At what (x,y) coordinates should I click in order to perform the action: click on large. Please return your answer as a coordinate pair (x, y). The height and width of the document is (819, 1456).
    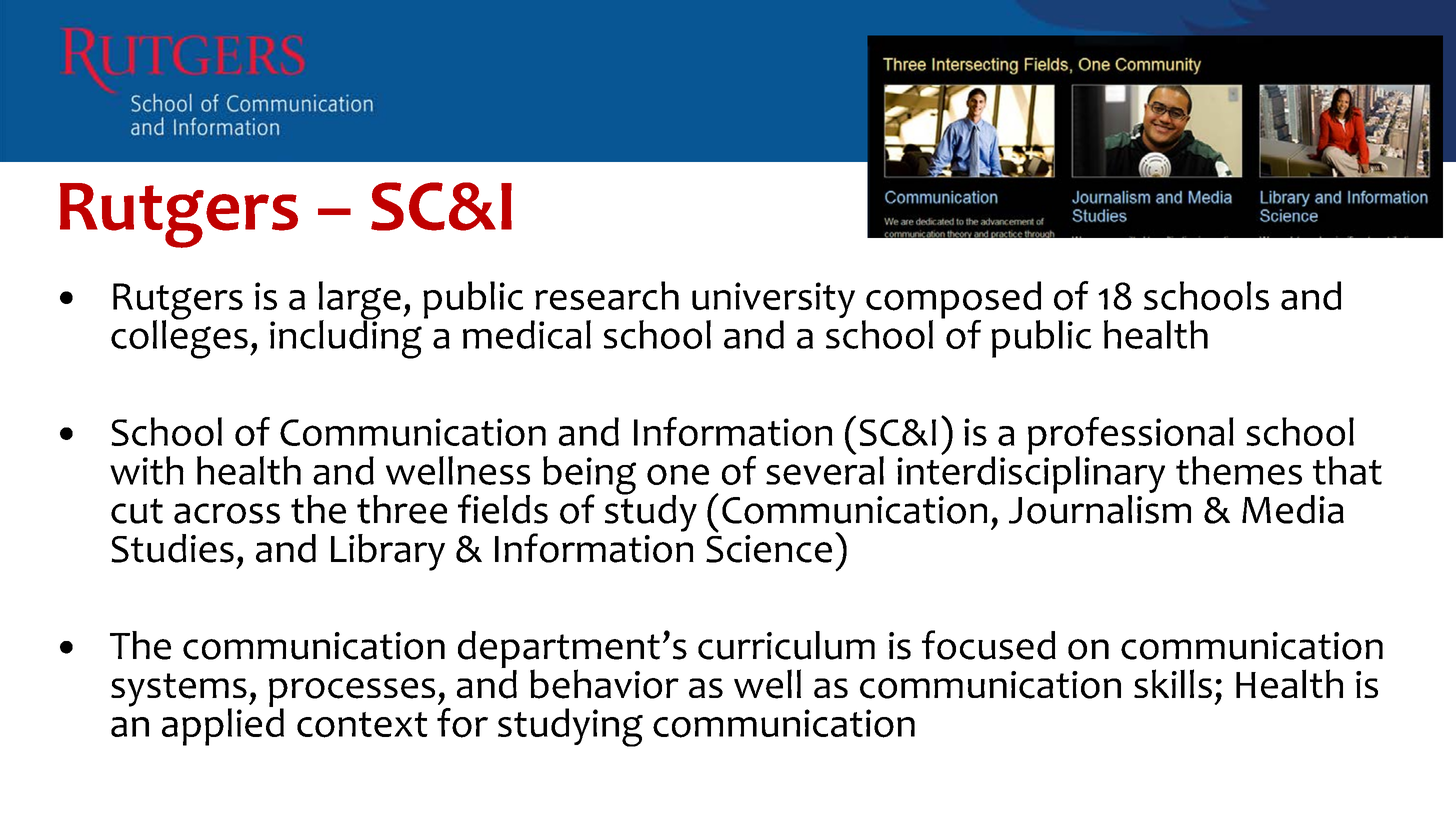
    Looking at the image, I should click on (360, 301).
